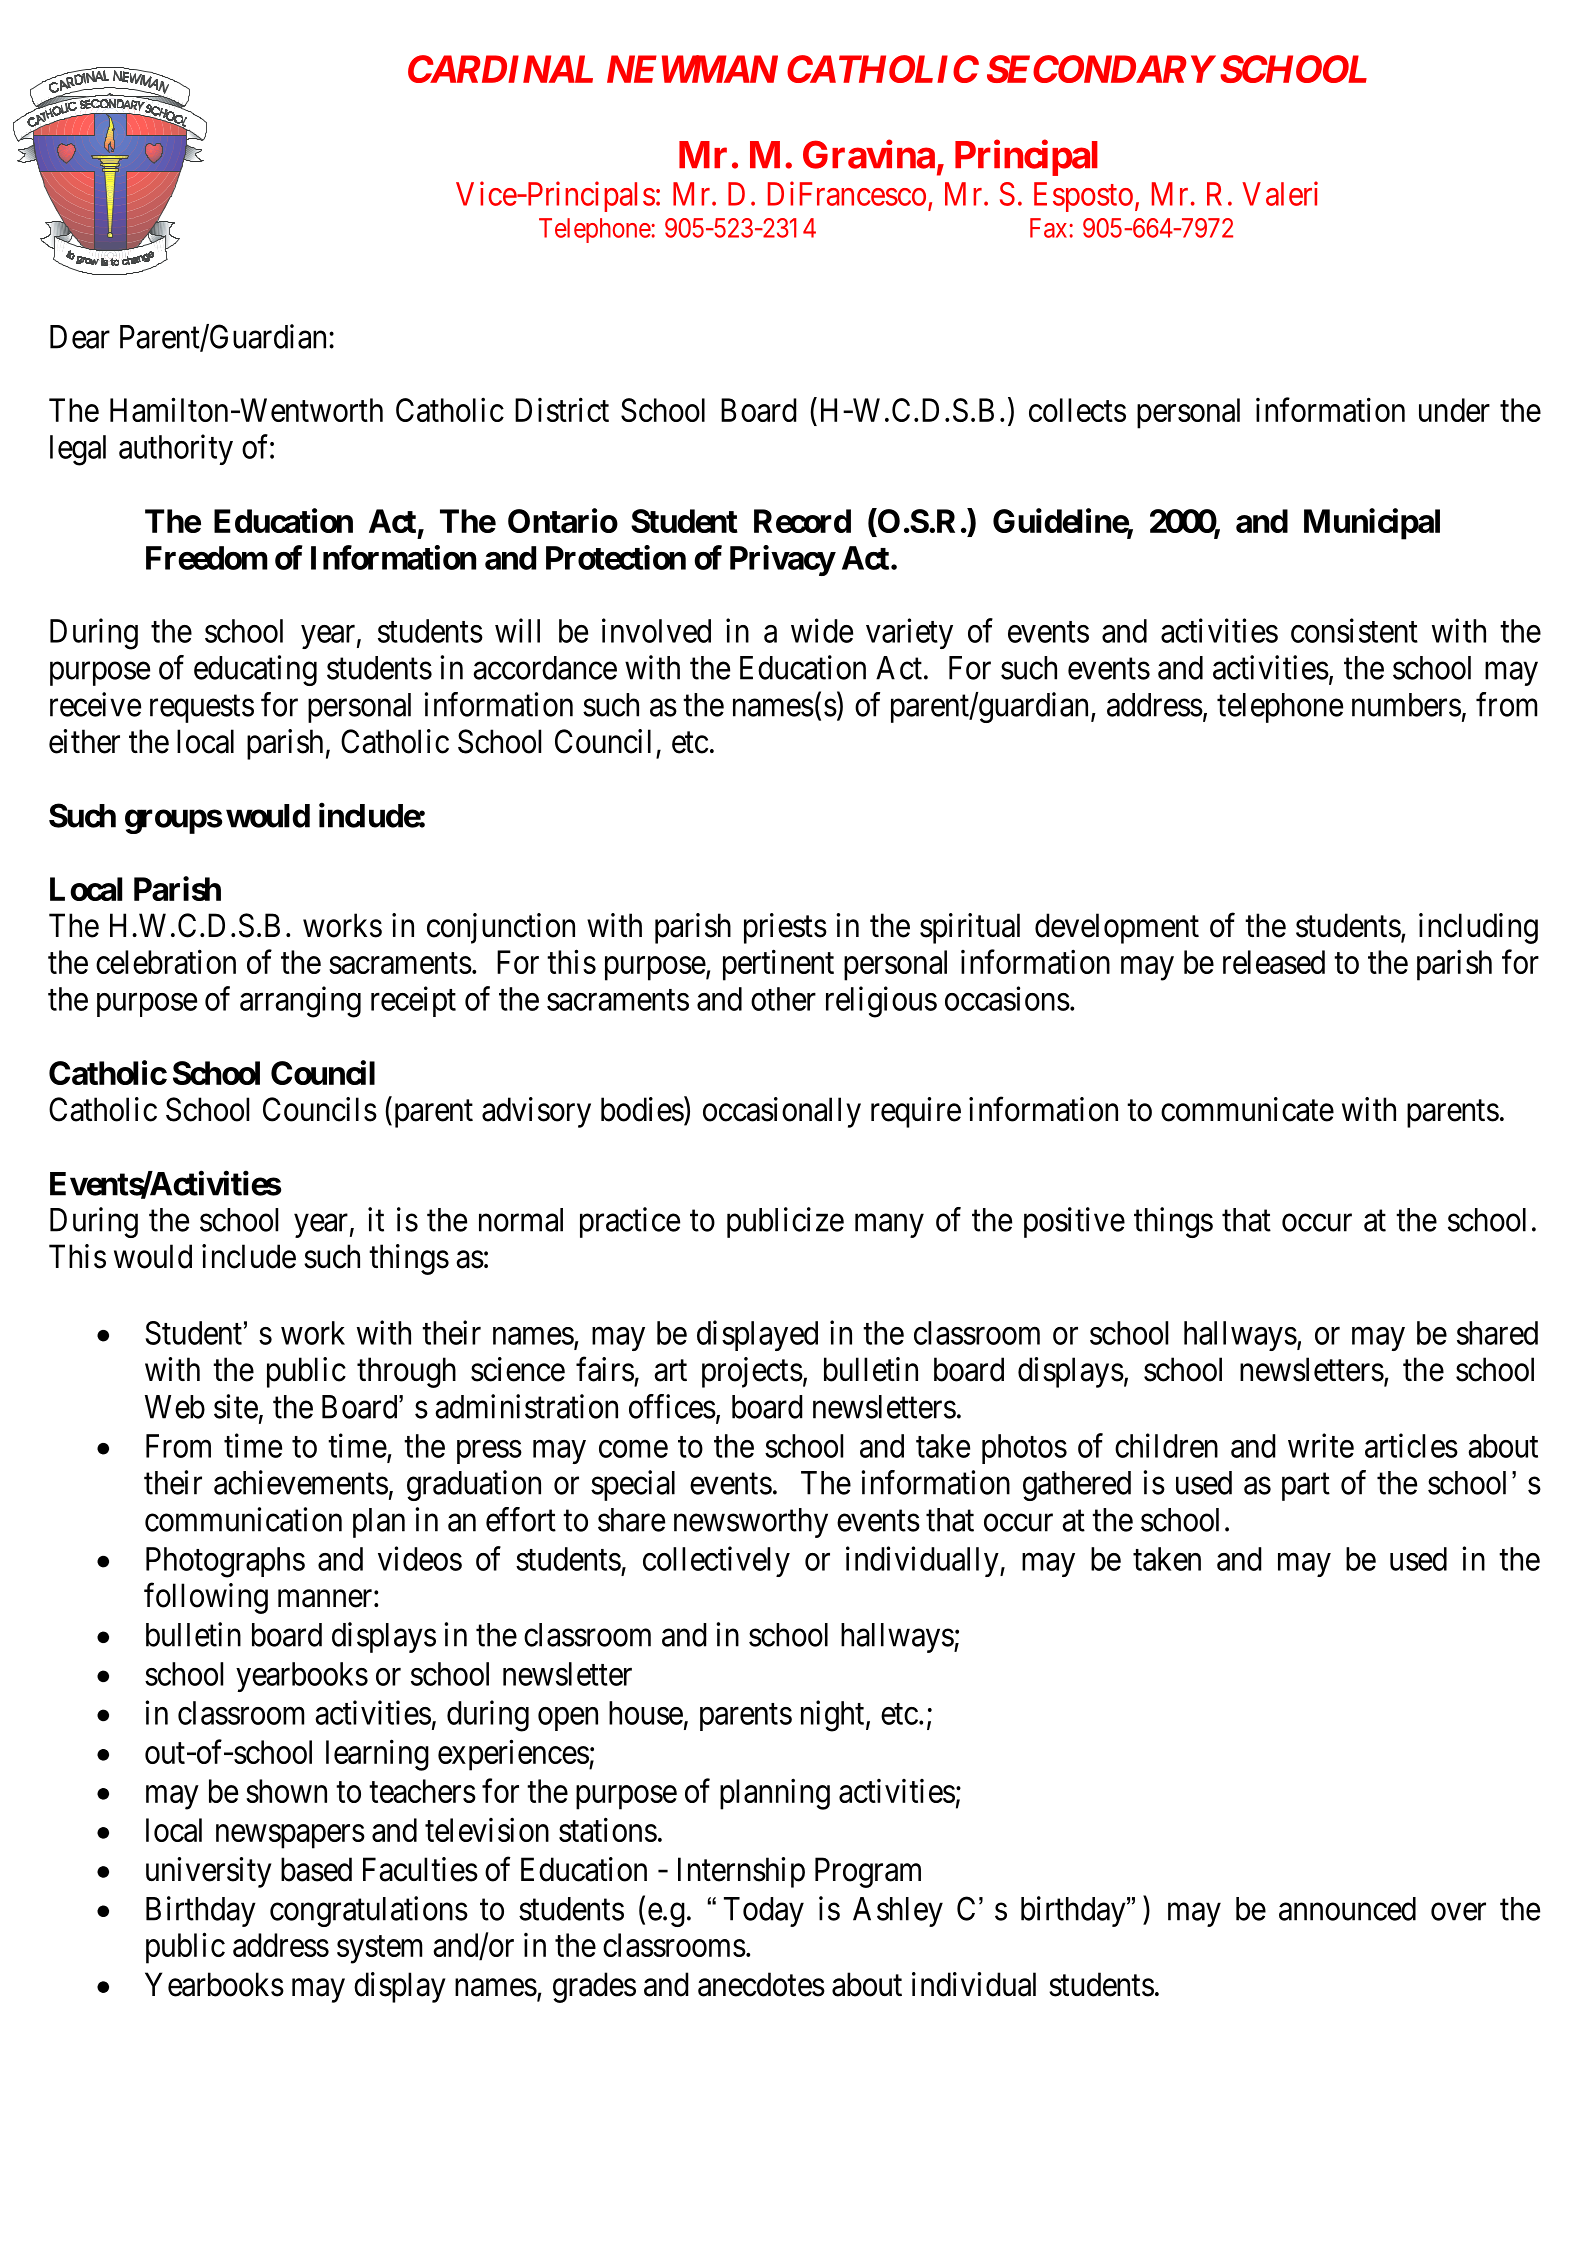 The height and width of the image is (2245, 1587). Describe the element at coordinates (1347, 1909) in the image. I see `announced` at that location.
